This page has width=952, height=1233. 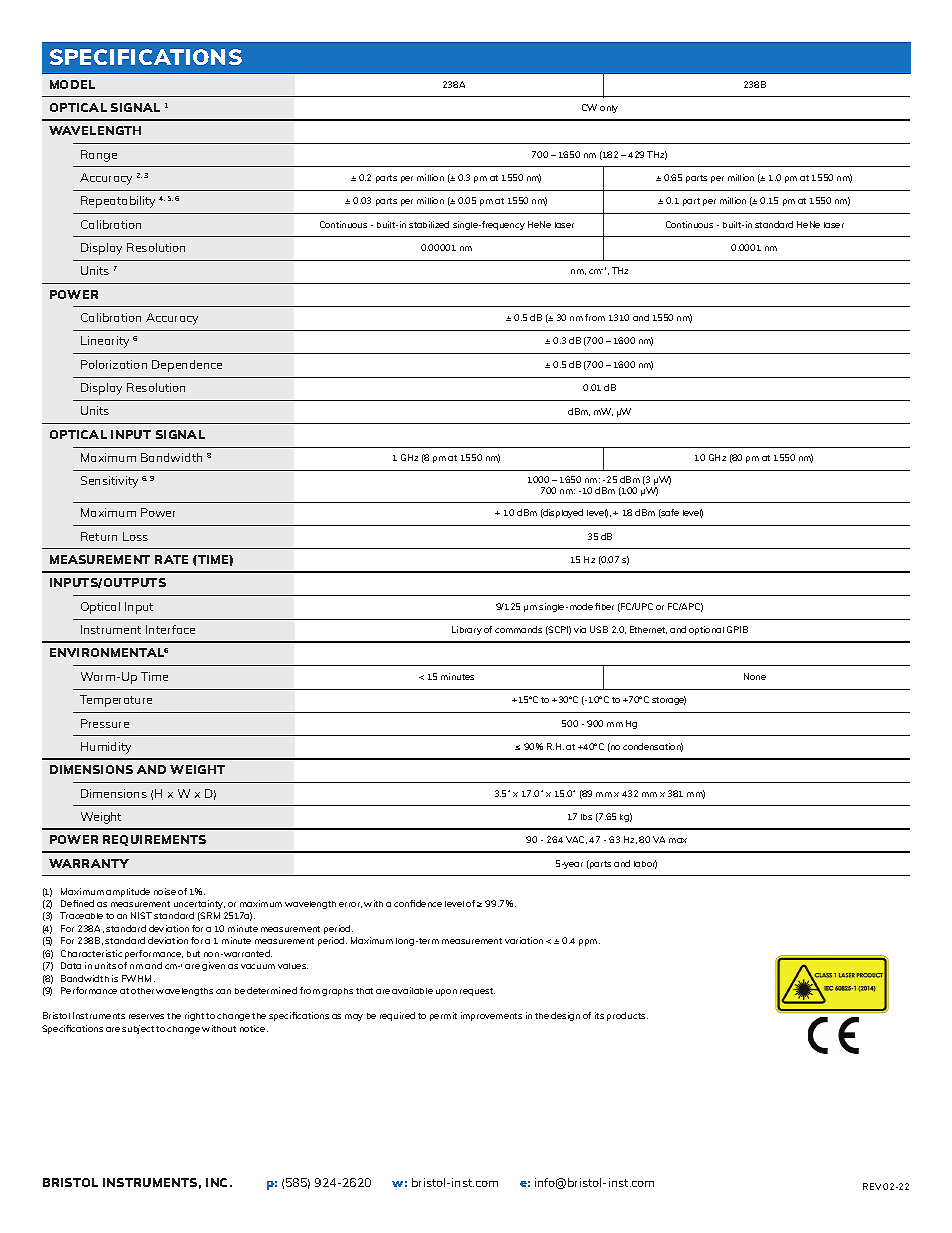 I want to click on Library, so click(x=467, y=630).
